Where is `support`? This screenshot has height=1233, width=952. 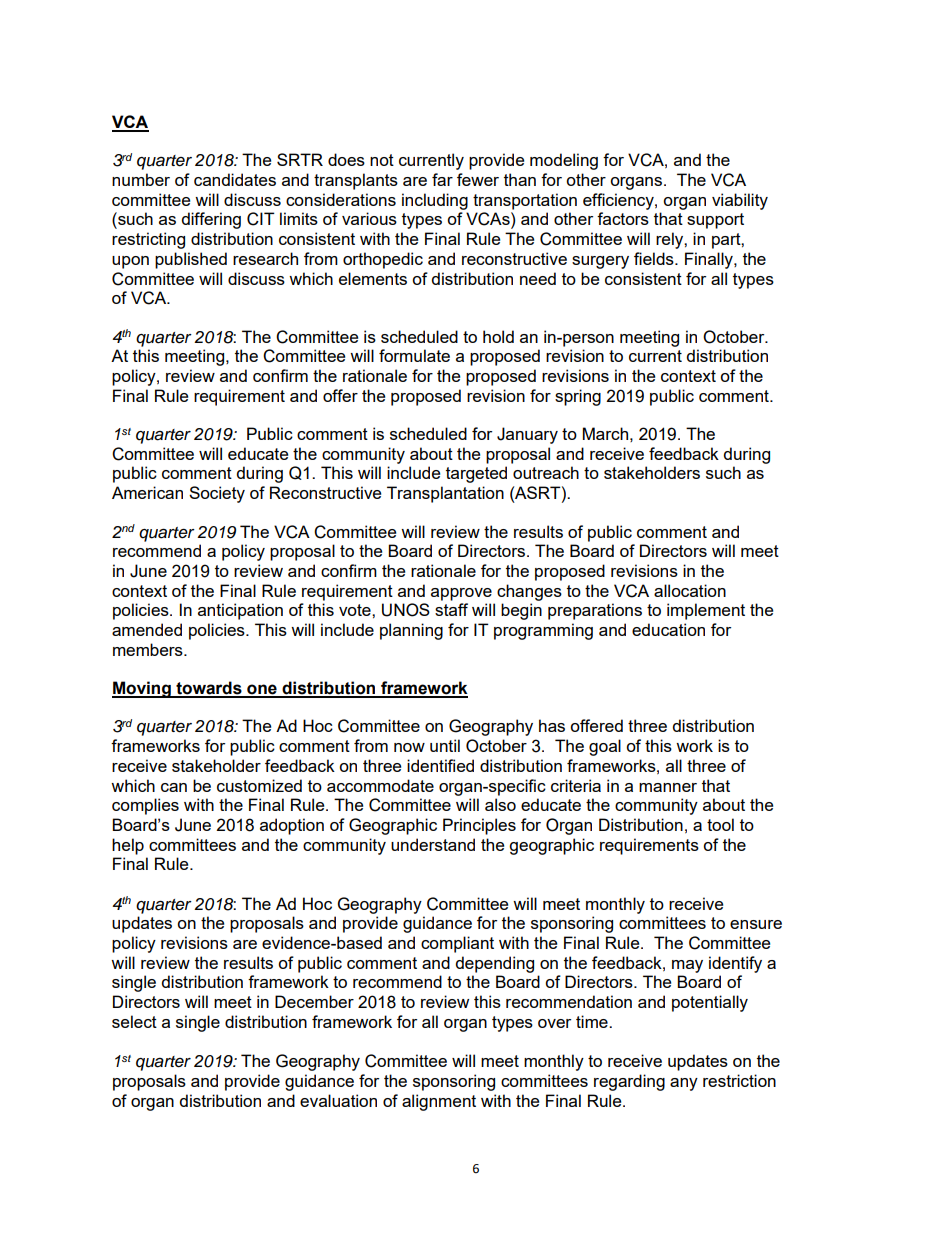 support is located at coordinates (715, 221).
